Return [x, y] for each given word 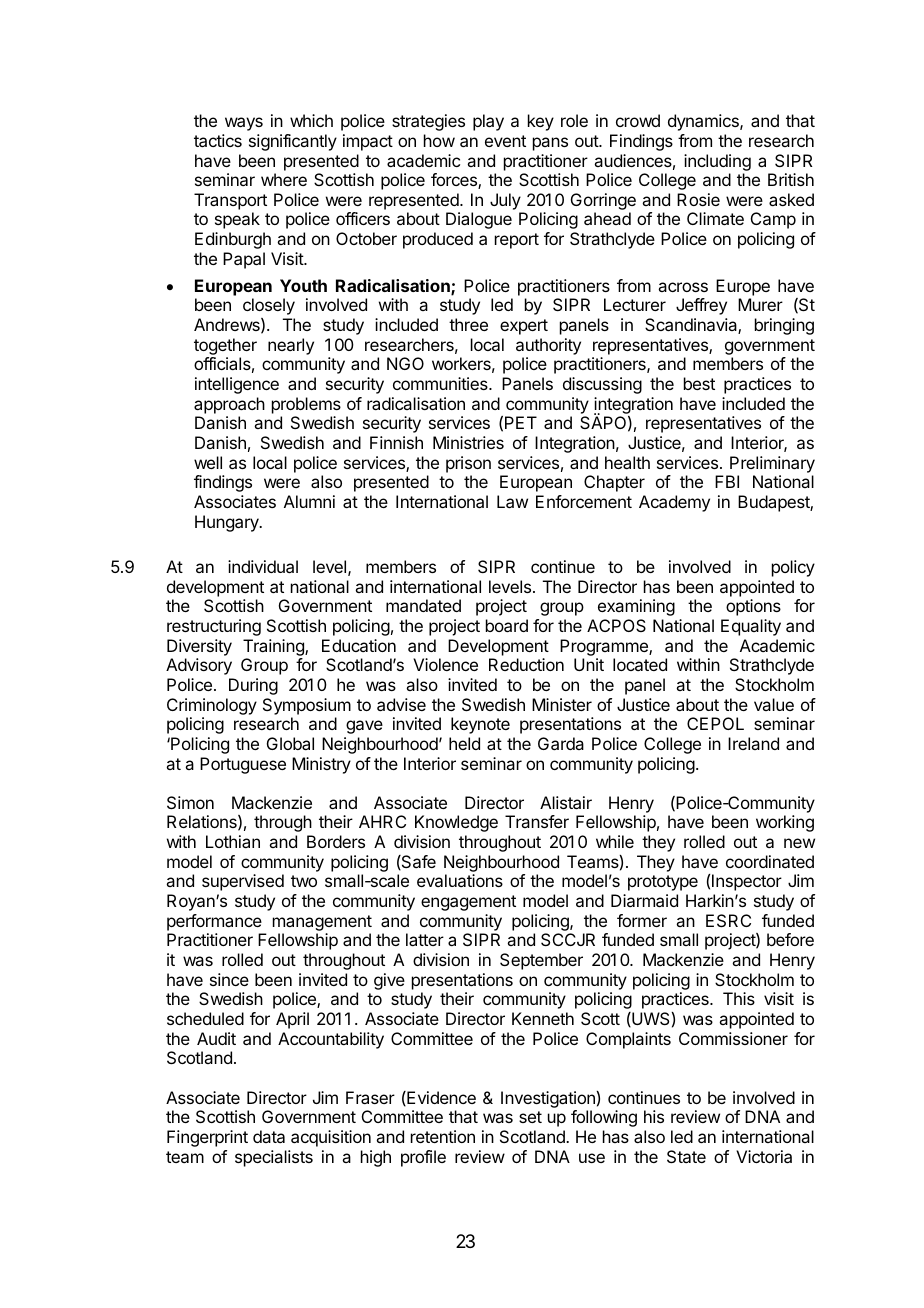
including [717, 162]
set [530, 1117]
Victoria [764, 1156]
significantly [293, 142]
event [505, 141]
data [269, 1136]
